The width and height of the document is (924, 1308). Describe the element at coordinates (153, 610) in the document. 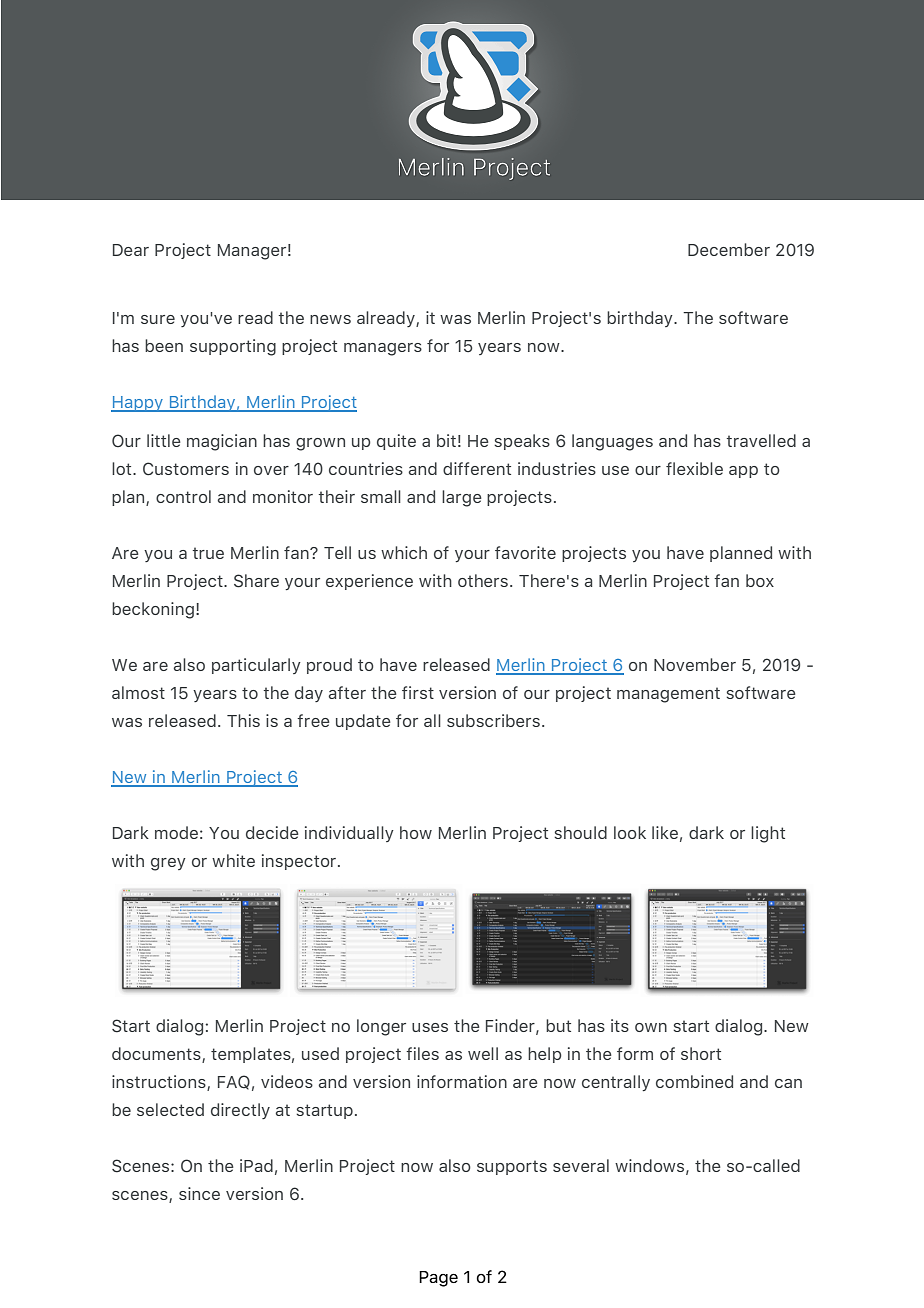

I see `beckoning` at that location.
